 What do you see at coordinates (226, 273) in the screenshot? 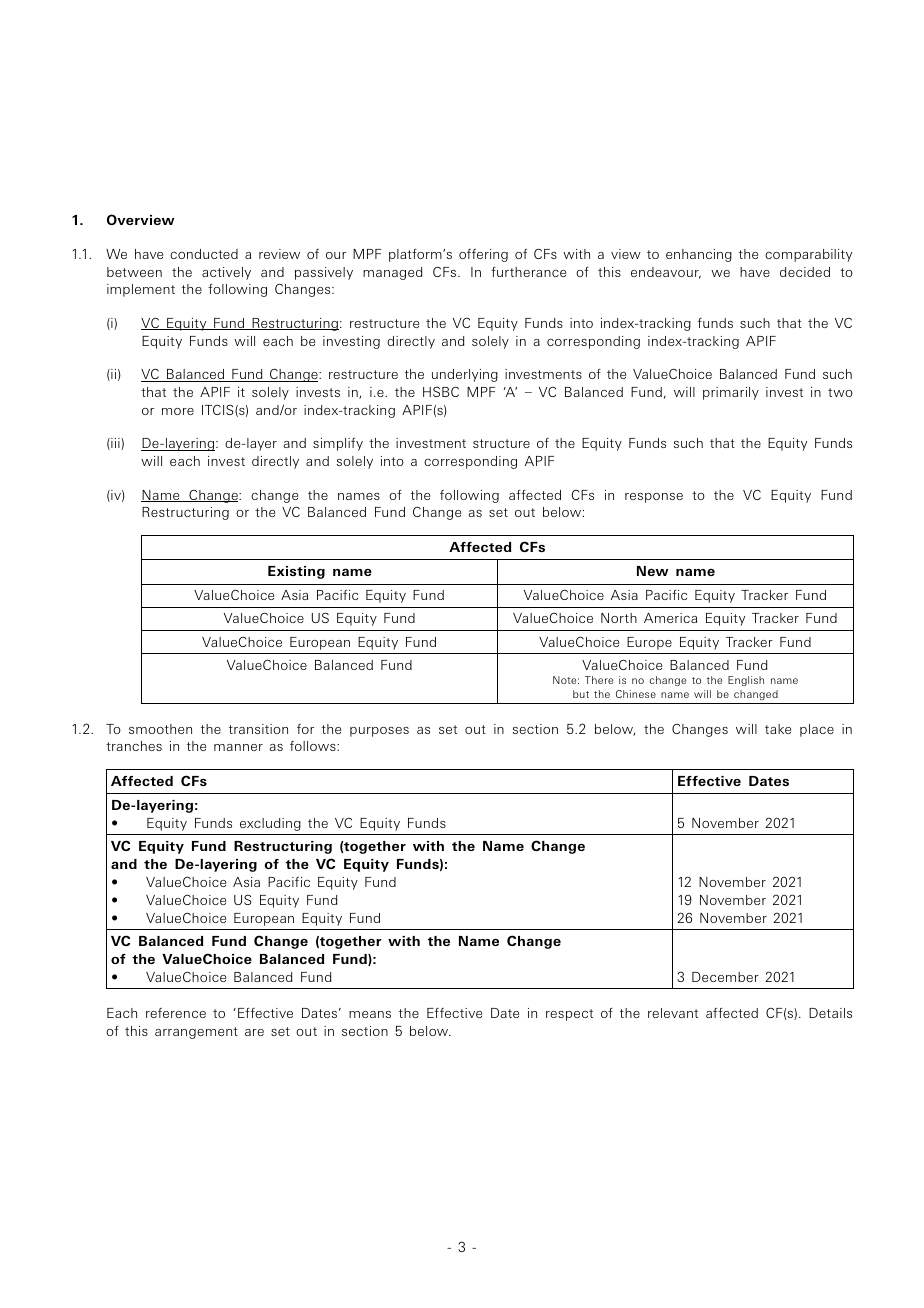
I see `actively` at bounding box center [226, 273].
